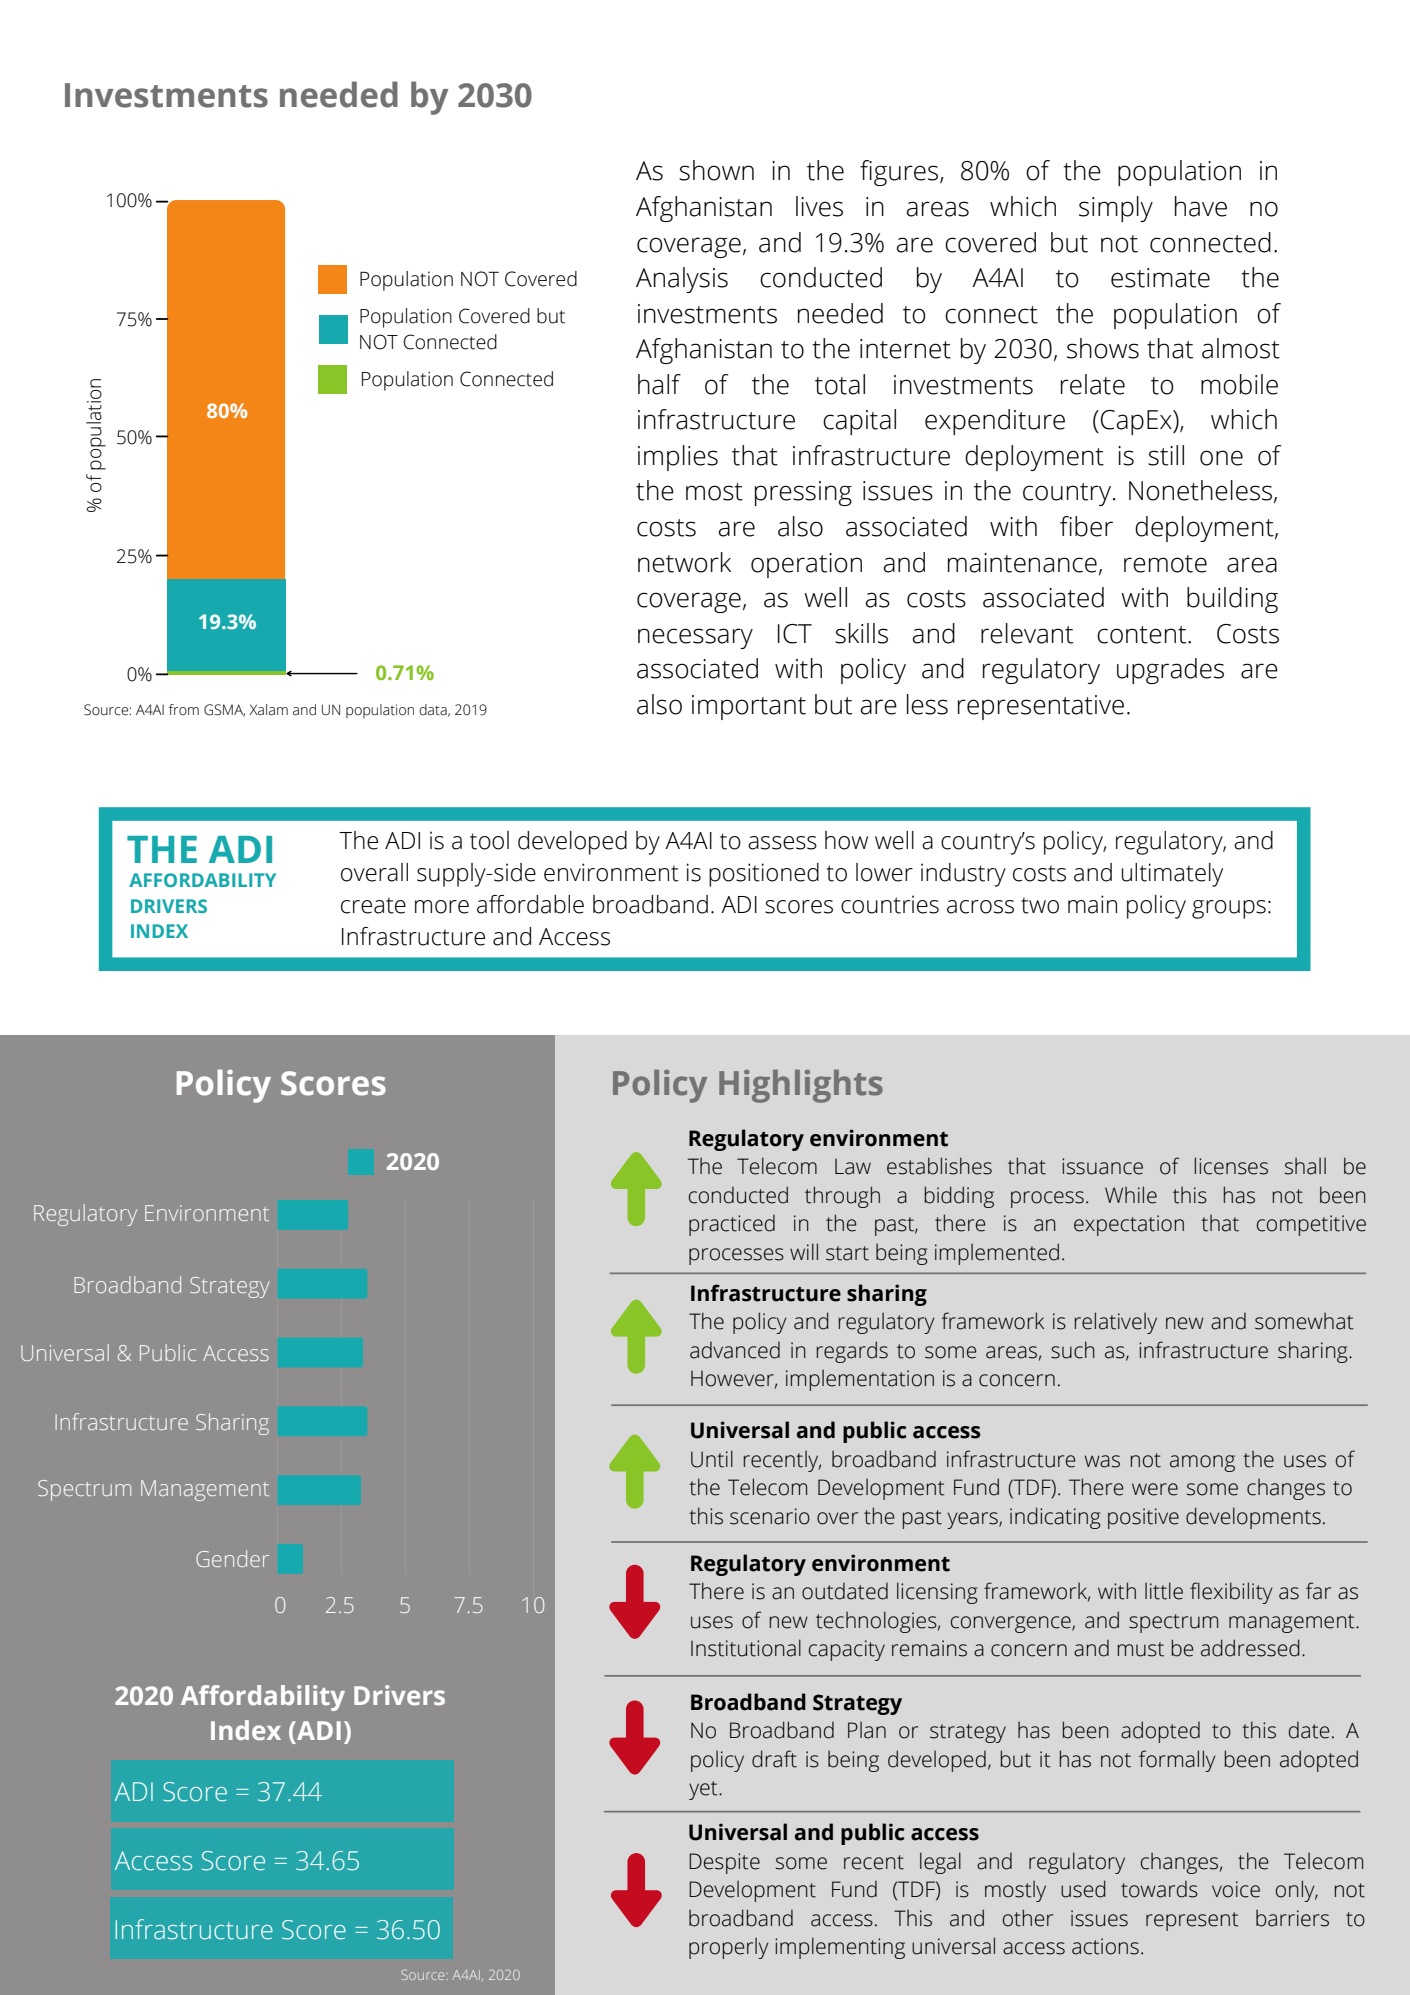 The height and width of the screenshot is (1995, 1410). Describe the element at coordinates (724, 1863) in the screenshot. I see `Despite` at that location.
